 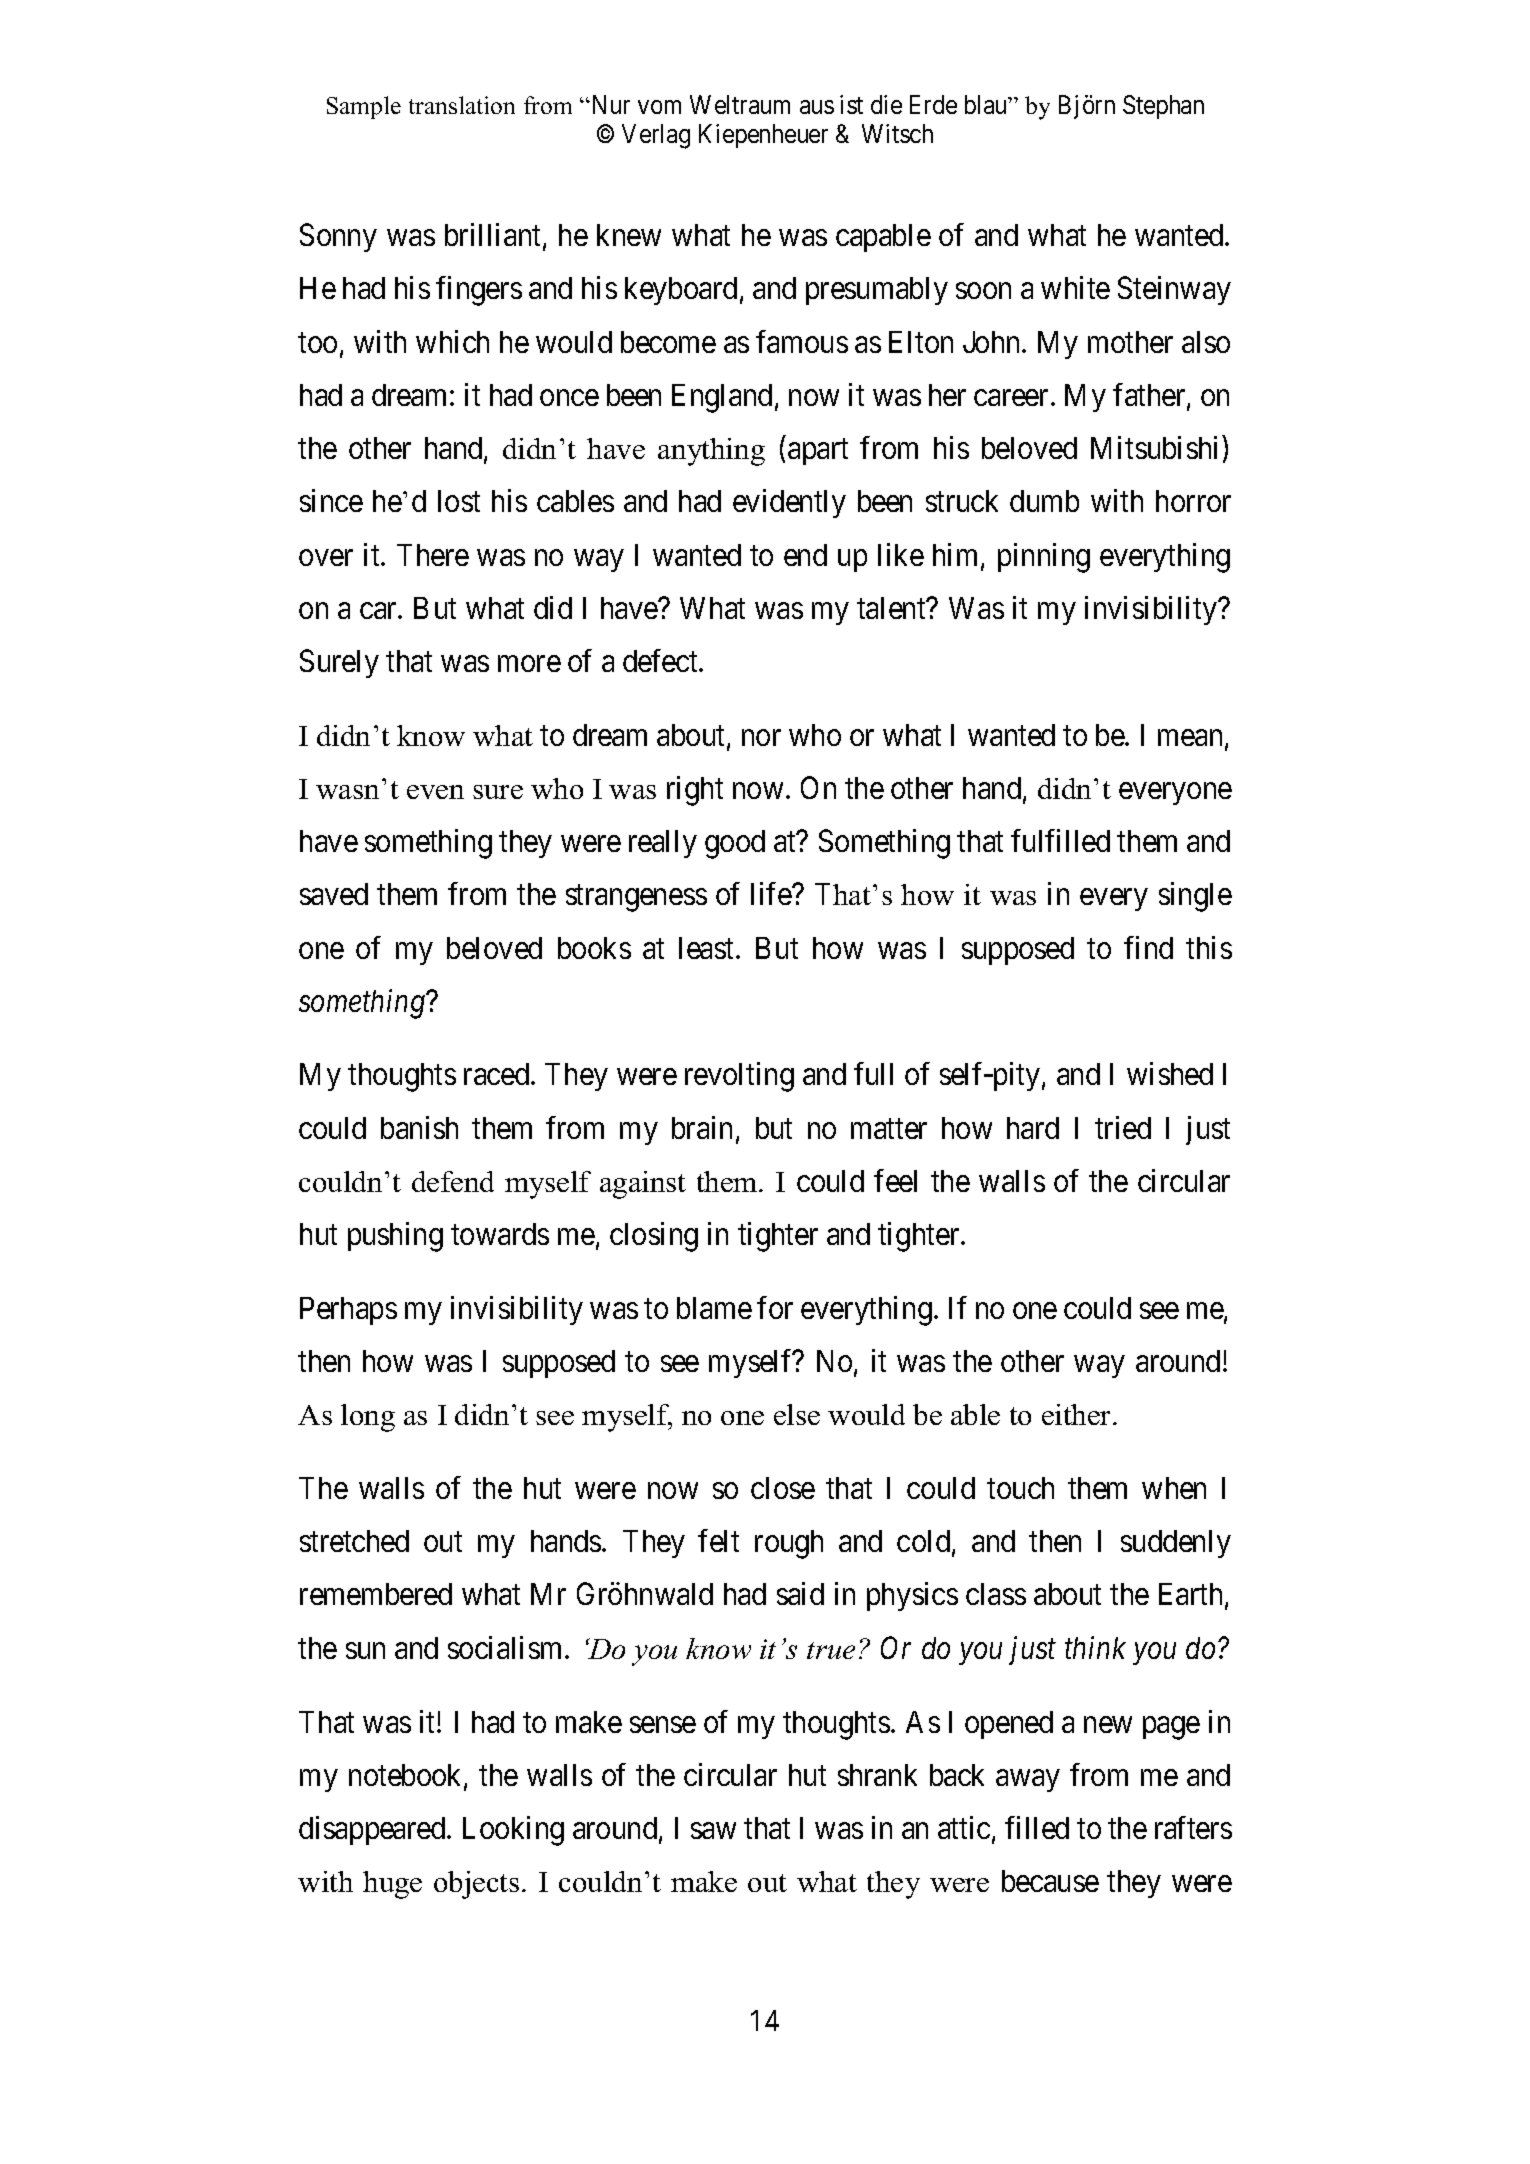 What do you see at coordinates (373, 1830) in the page?
I see `disappeared` at bounding box center [373, 1830].
